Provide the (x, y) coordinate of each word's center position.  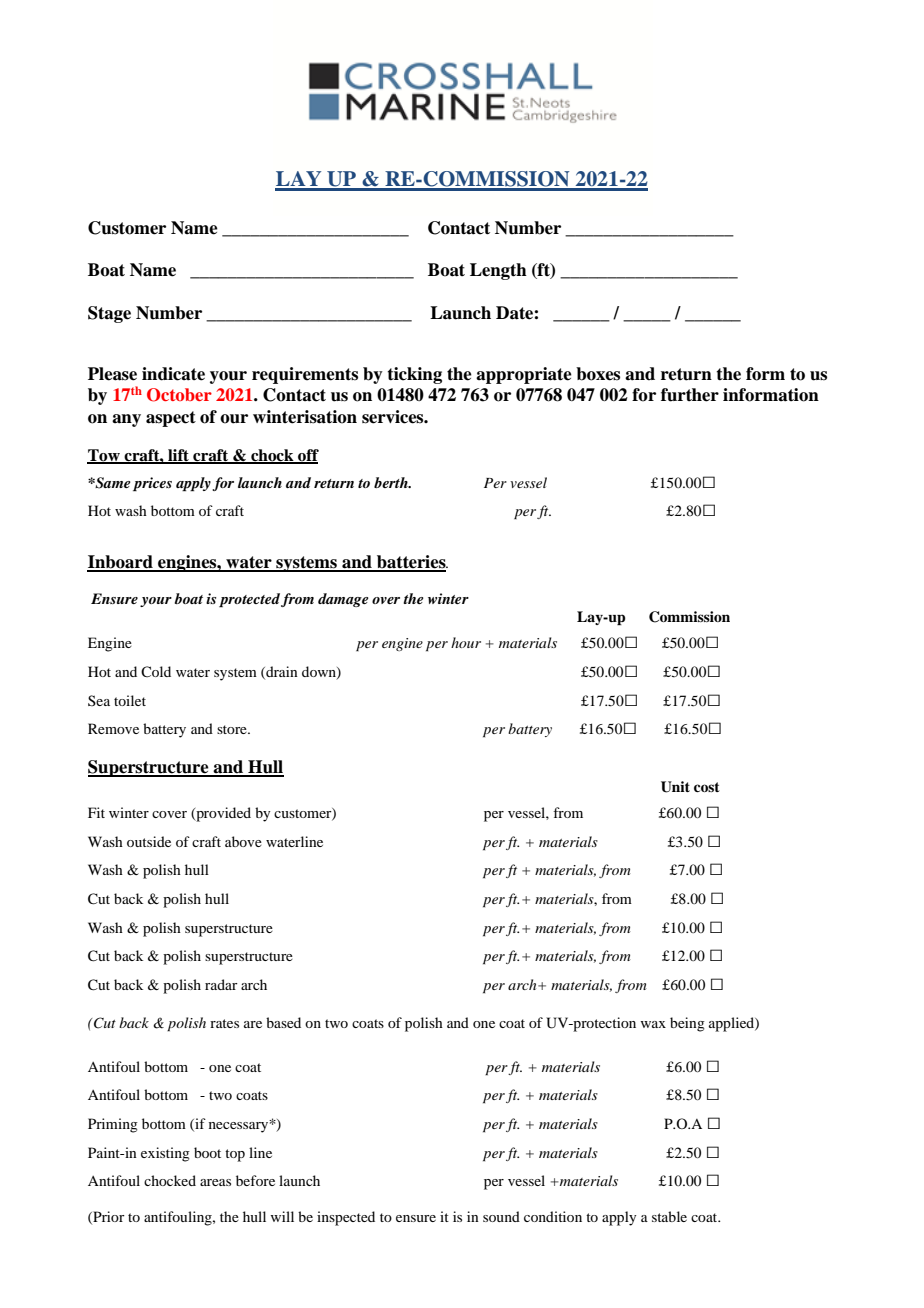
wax (653, 1024)
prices (152, 484)
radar (221, 984)
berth (392, 482)
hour (466, 642)
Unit (675, 787)
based (283, 1022)
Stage (109, 314)
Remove (113, 728)
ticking (414, 375)
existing (165, 1154)
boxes (598, 374)
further (690, 395)
